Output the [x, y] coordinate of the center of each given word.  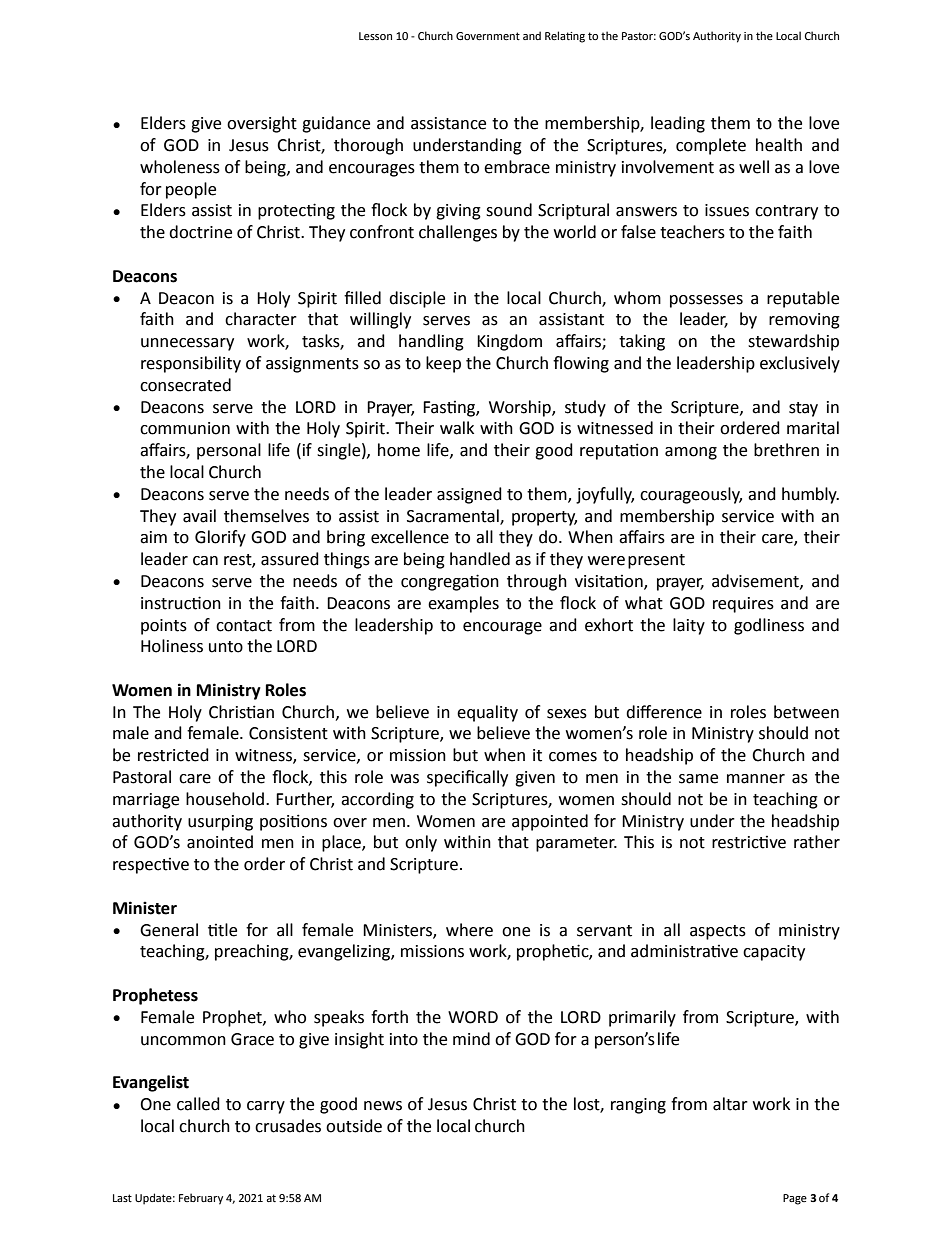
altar [730, 1104]
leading [678, 124]
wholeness [180, 167]
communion [185, 428]
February [201, 1199]
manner [756, 779]
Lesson [375, 36]
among [691, 453]
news [383, 1106]
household [225, 799]
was [405, 779]
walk [457, 428]
